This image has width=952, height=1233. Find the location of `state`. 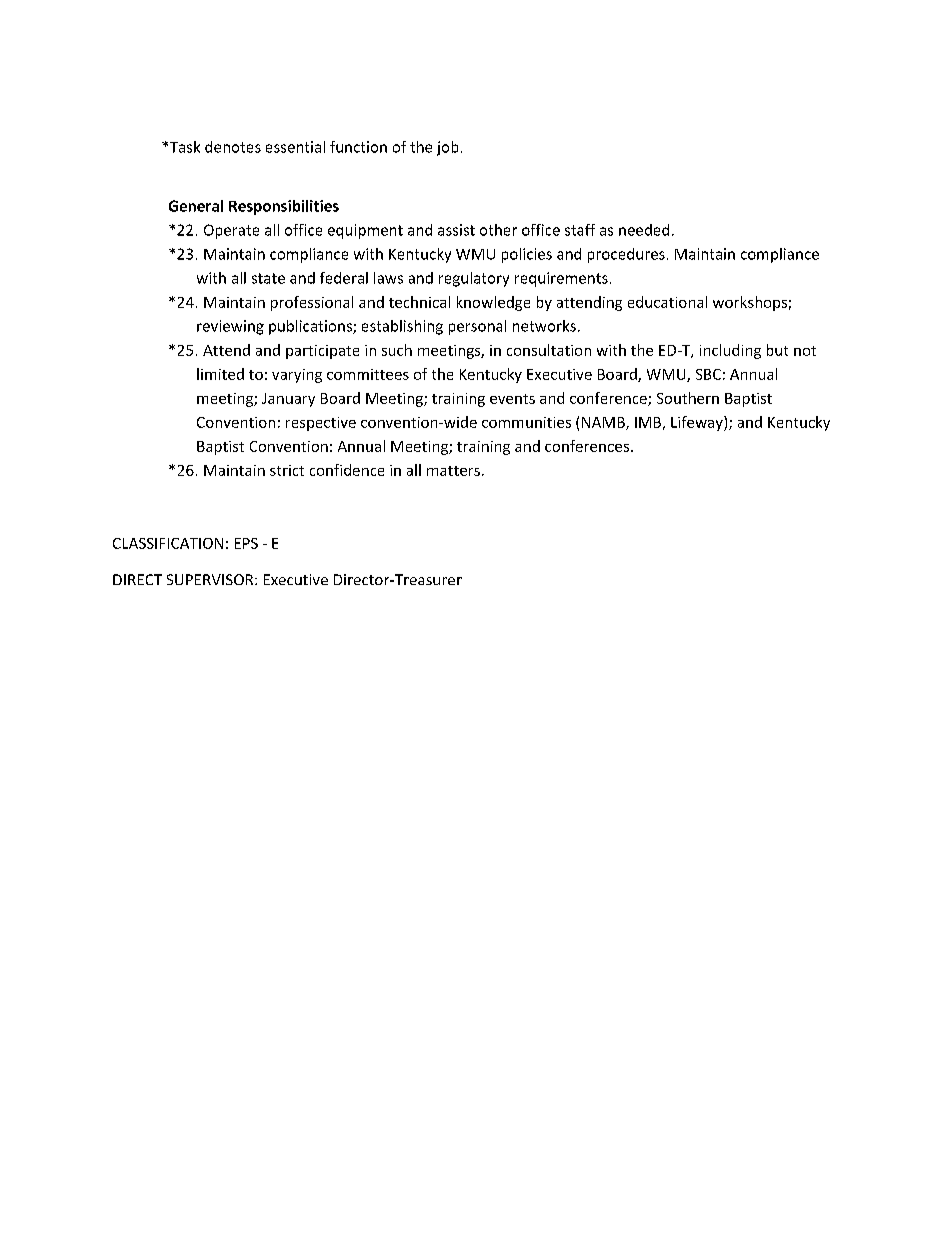

state is located at coordinates (268, 278).
